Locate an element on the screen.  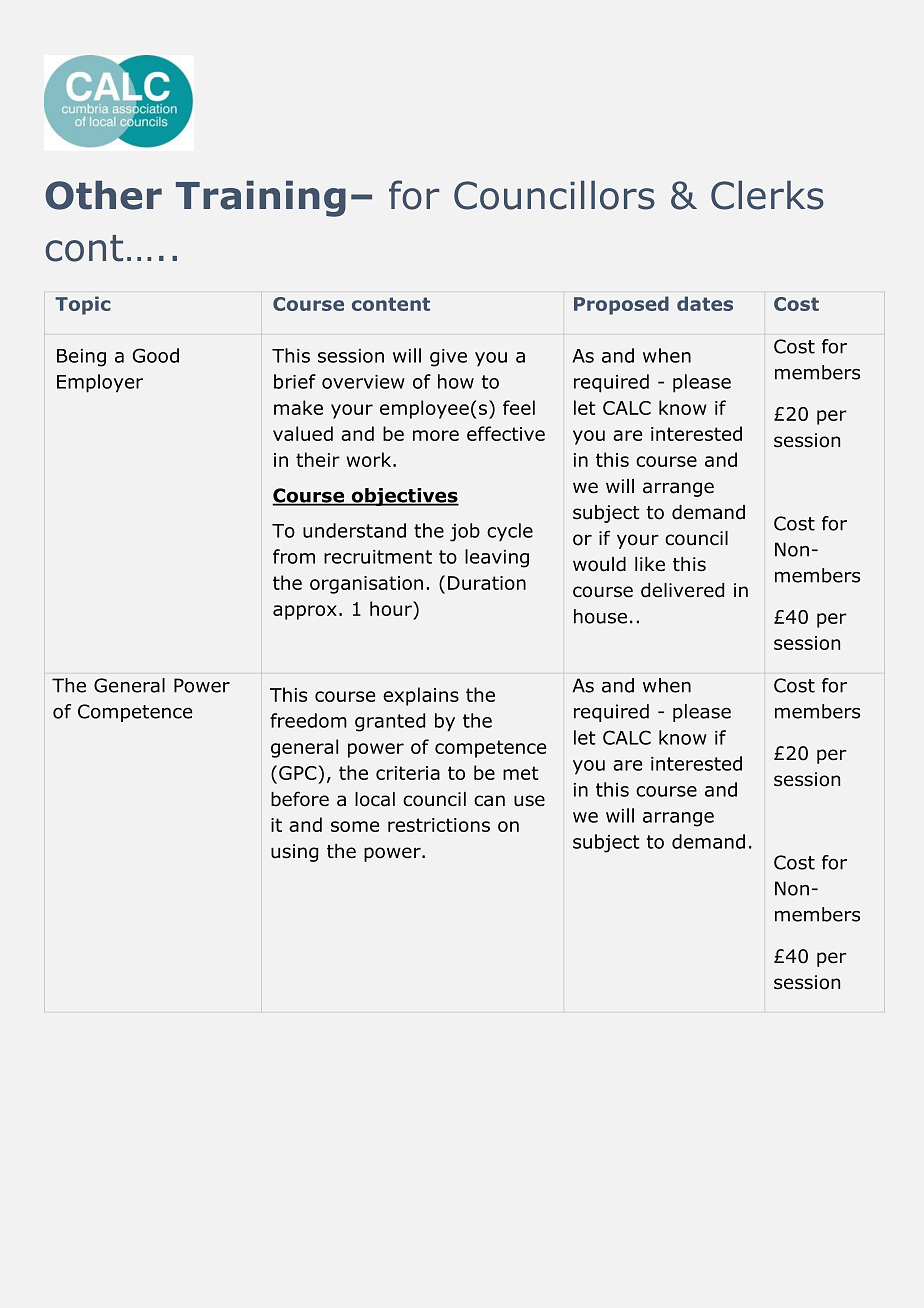
like is located at coordinates (650, 564).
